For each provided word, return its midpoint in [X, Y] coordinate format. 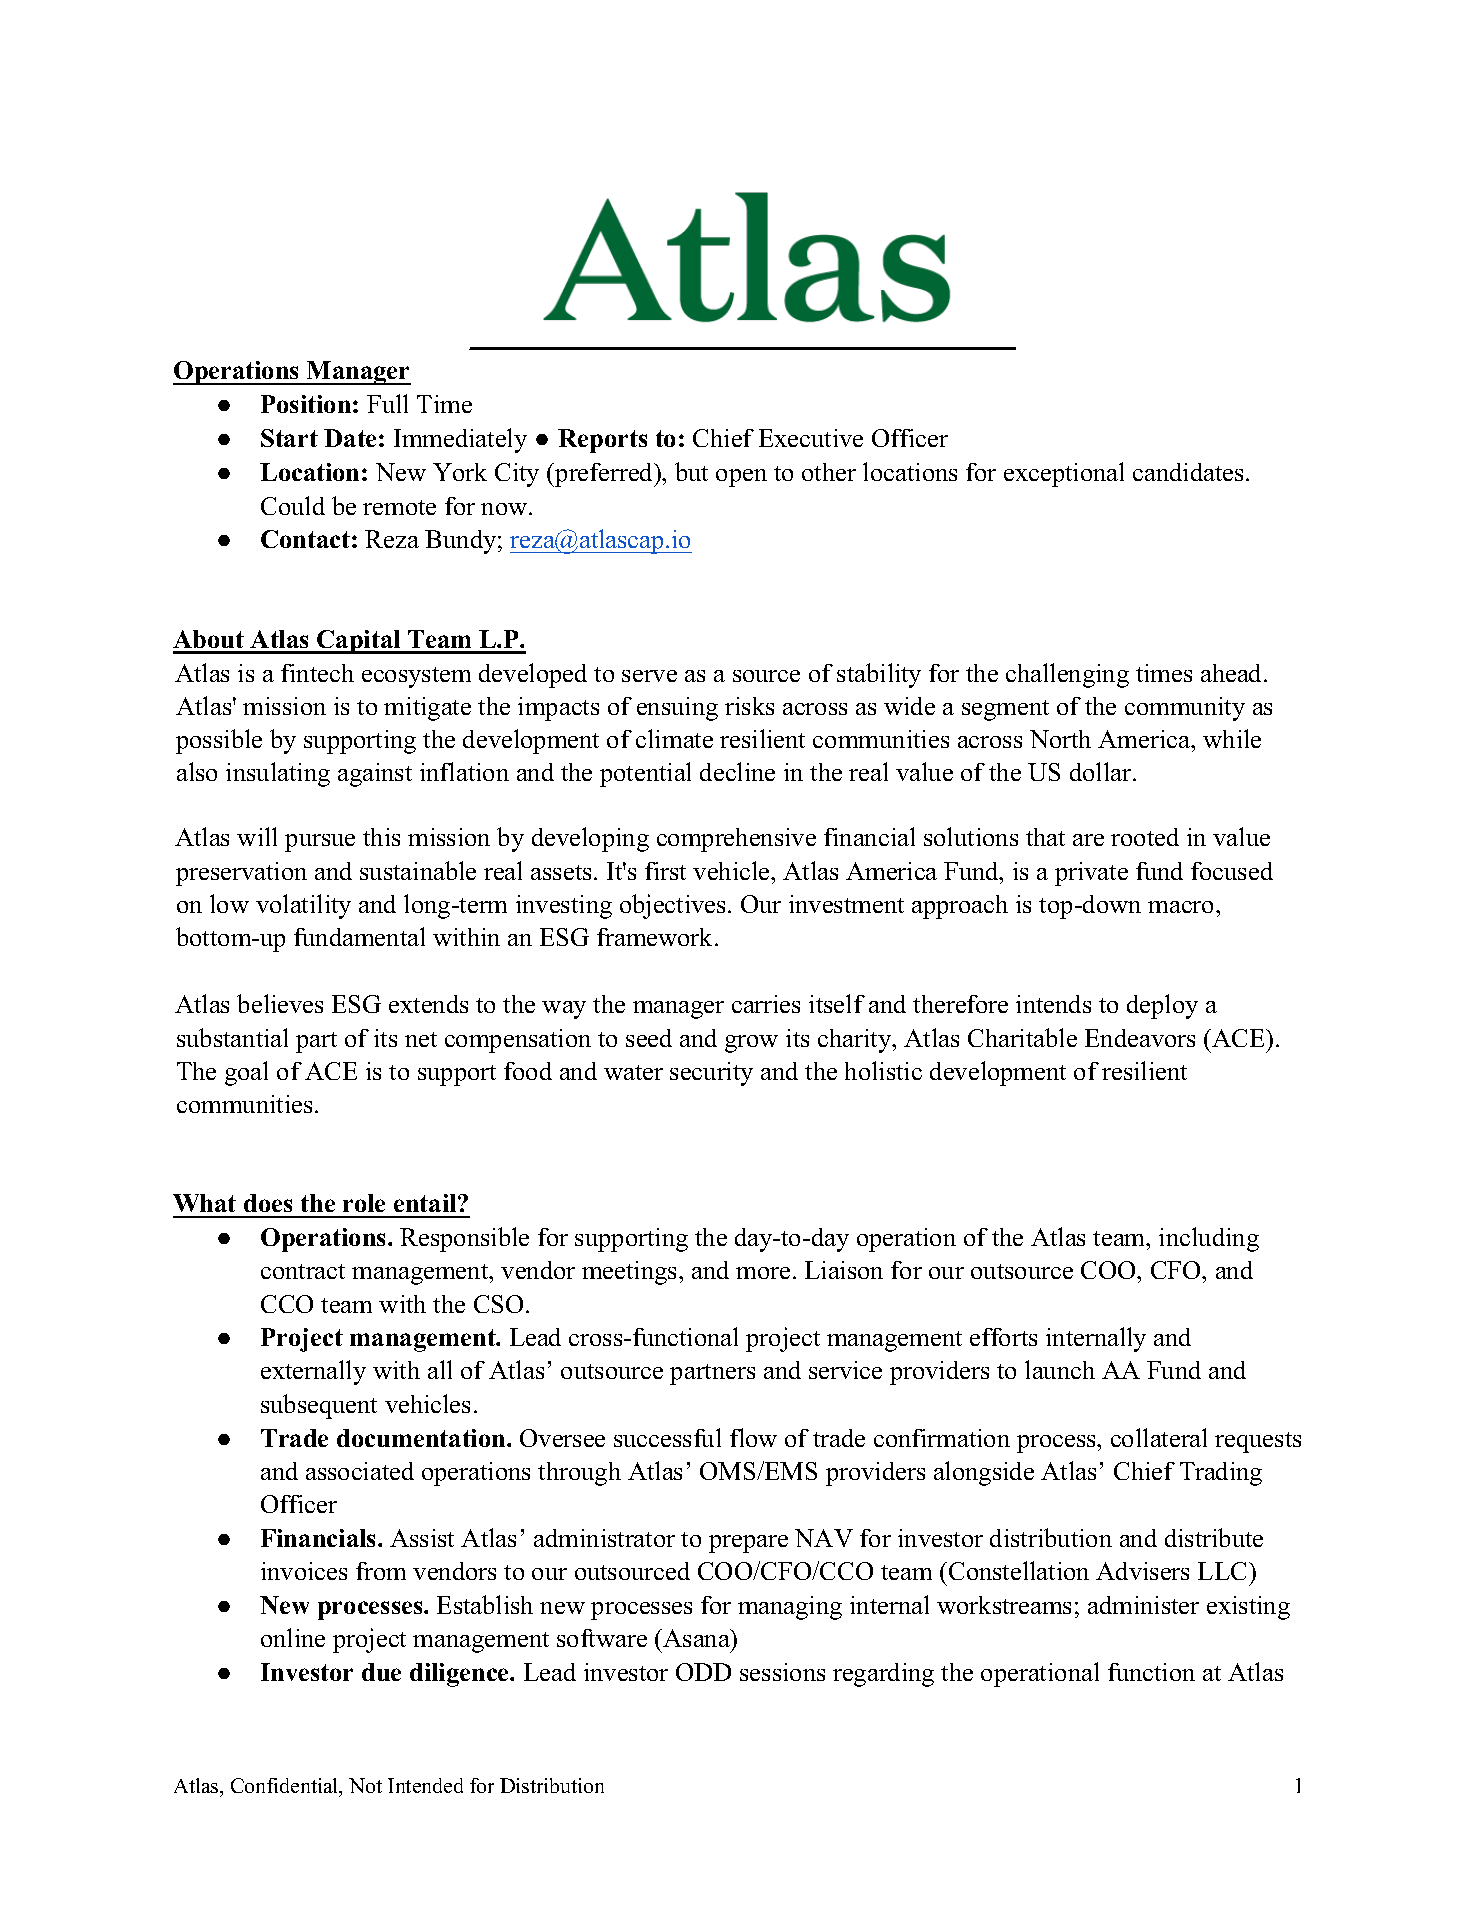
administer [1143, 1605]
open [741, 478]
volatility [303, 906]
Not [365, 1785]
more [763, 1273]
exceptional [1064, 474]
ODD [703, 1672]
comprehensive [736, 840]
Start [289, 438]
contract [303, 1271]
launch [1060, 1369]
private [1091, 874]
